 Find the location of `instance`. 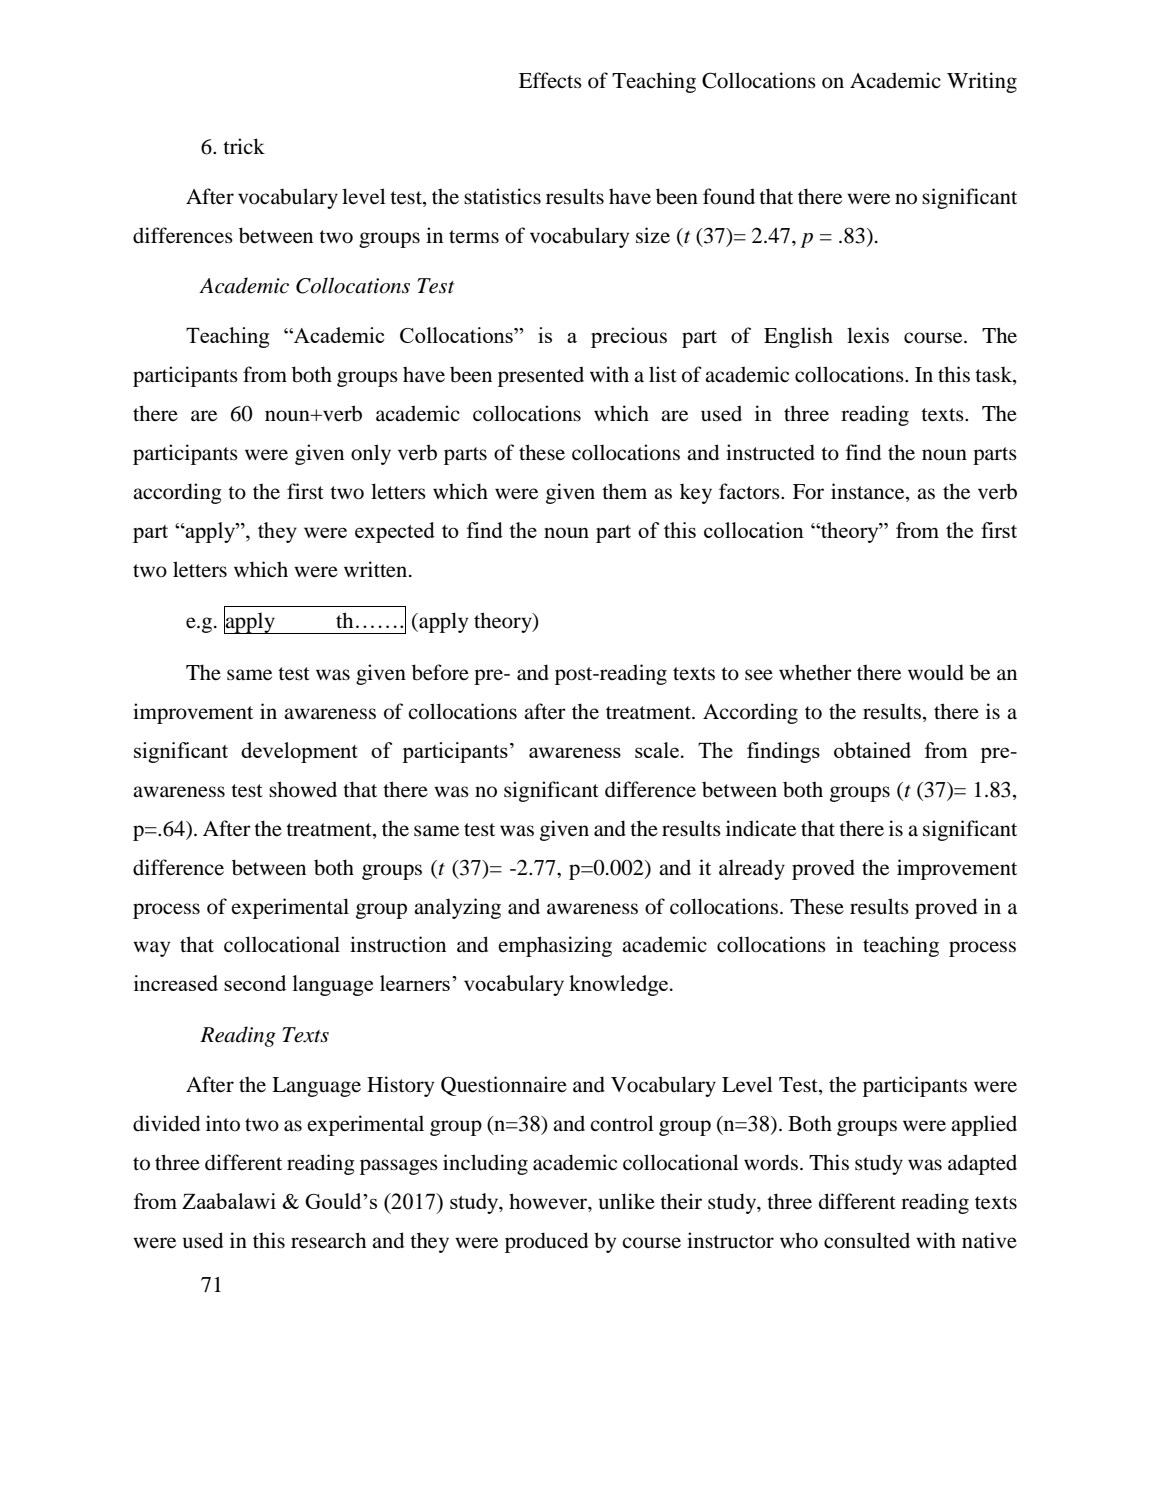

instance is located at coordinates (869, 492).
